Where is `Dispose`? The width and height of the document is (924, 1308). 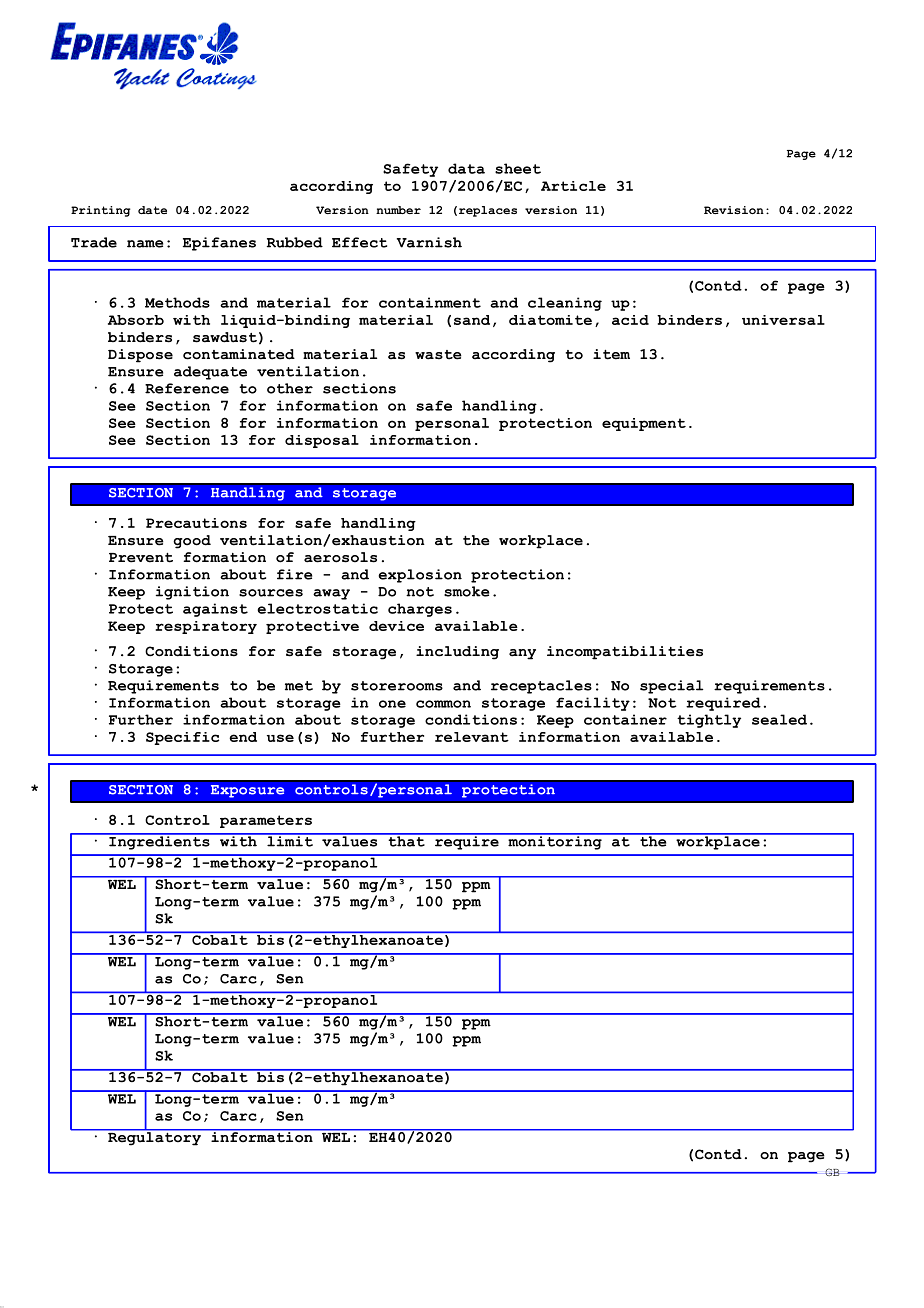
Dispose is located at coordinates (140, 356).
